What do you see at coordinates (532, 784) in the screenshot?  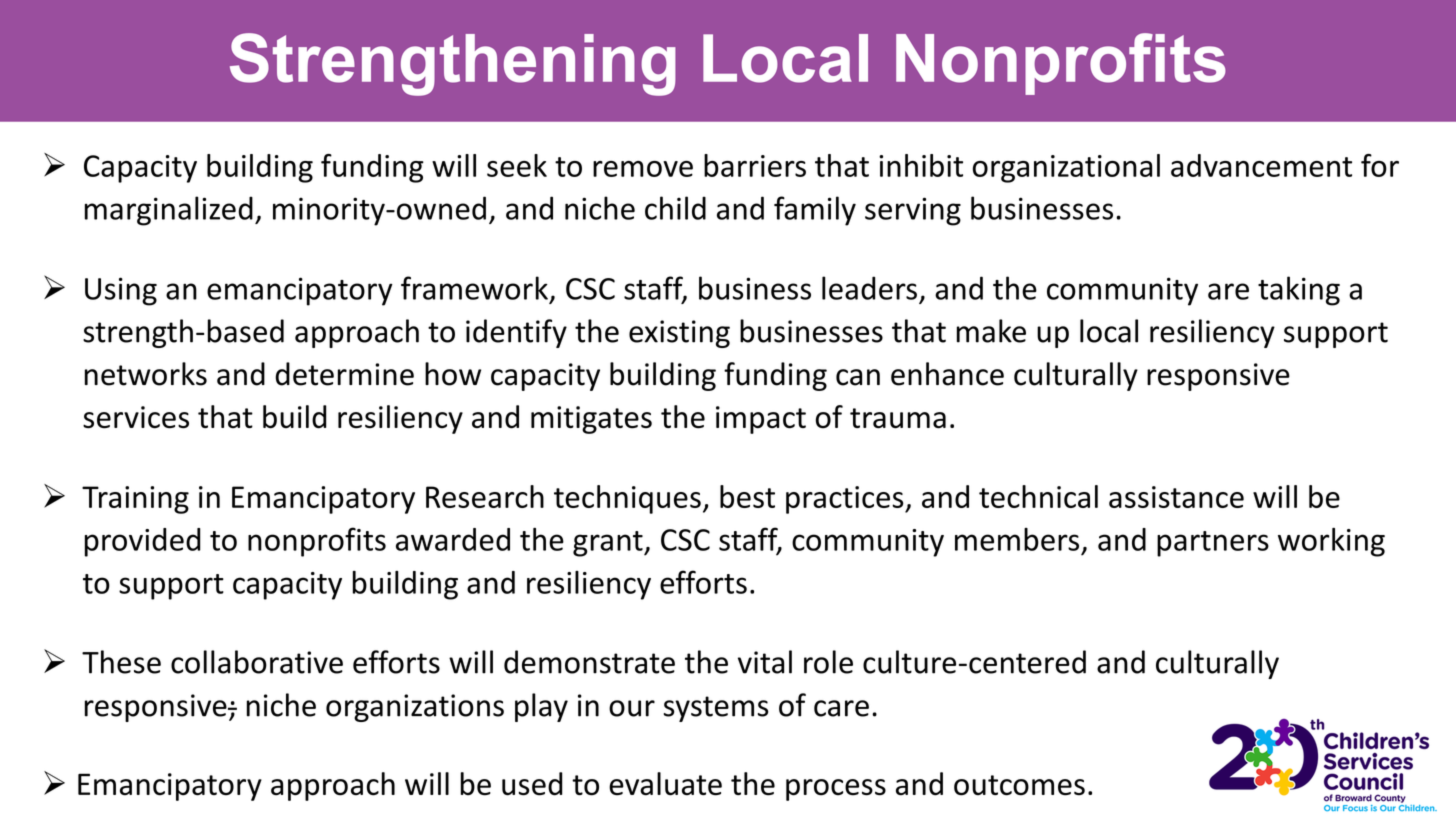 I see `used` at bounding box center [532, 784].
